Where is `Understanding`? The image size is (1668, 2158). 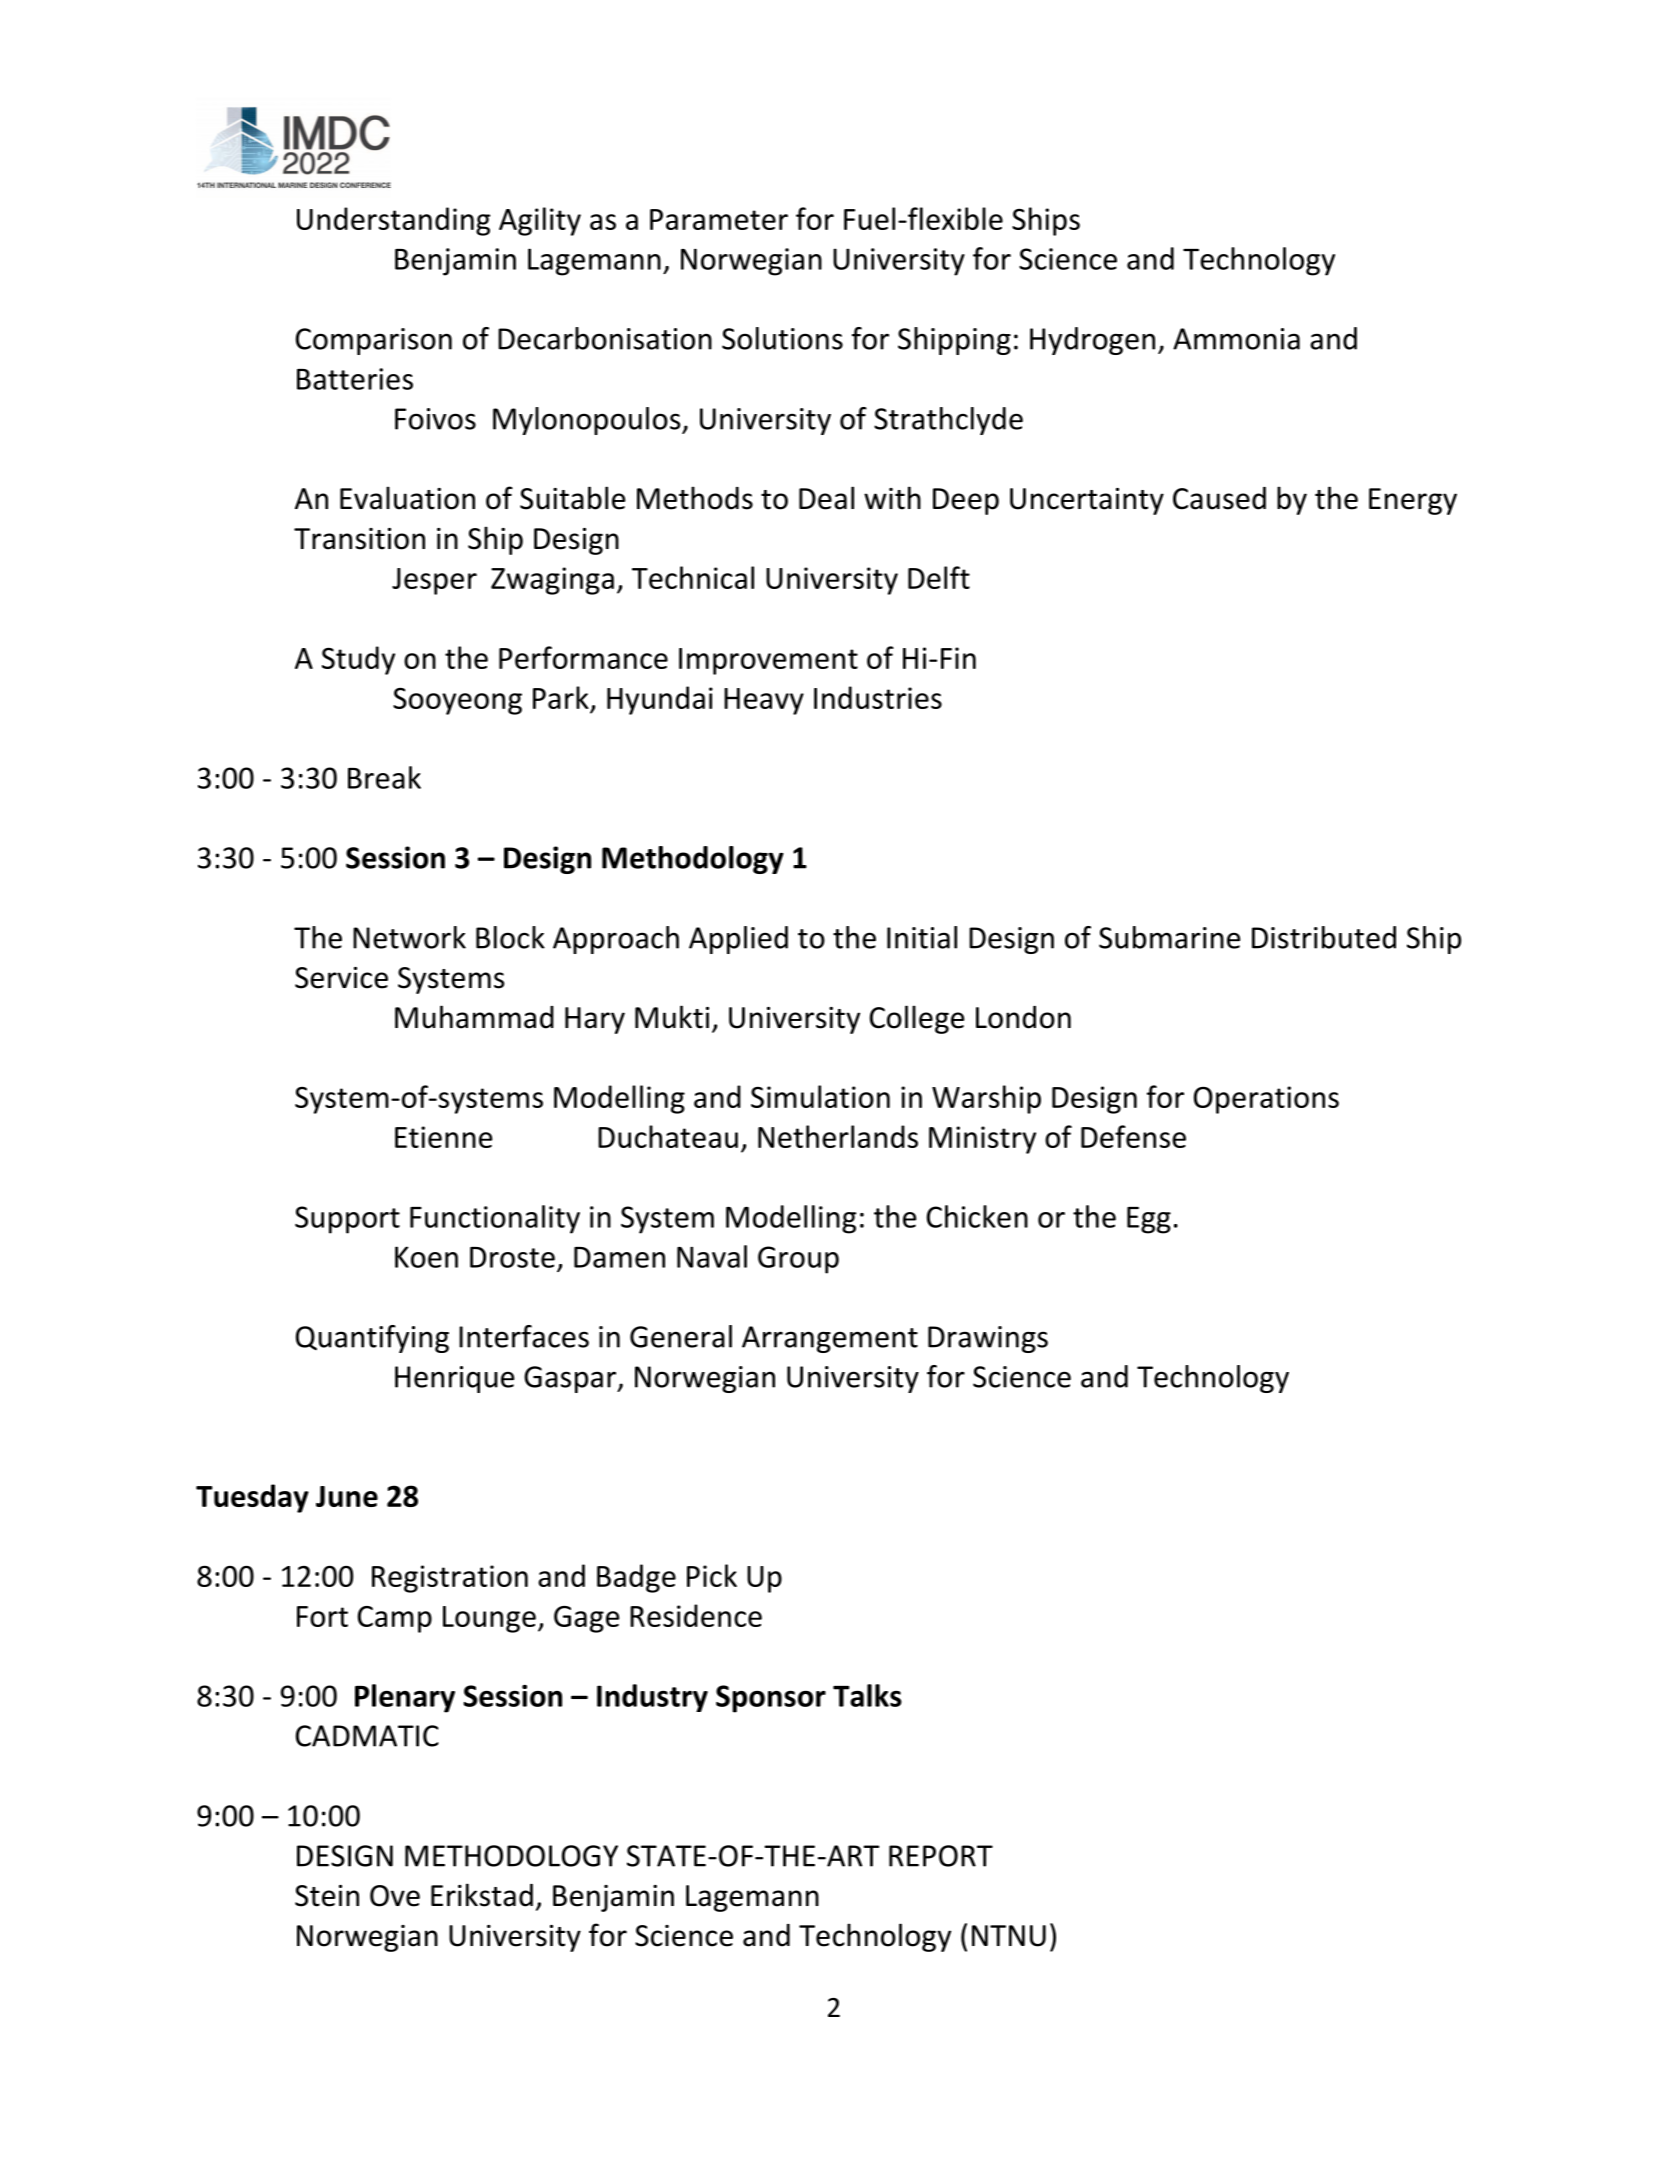 Understanding is located at coordinates (393, 221).
